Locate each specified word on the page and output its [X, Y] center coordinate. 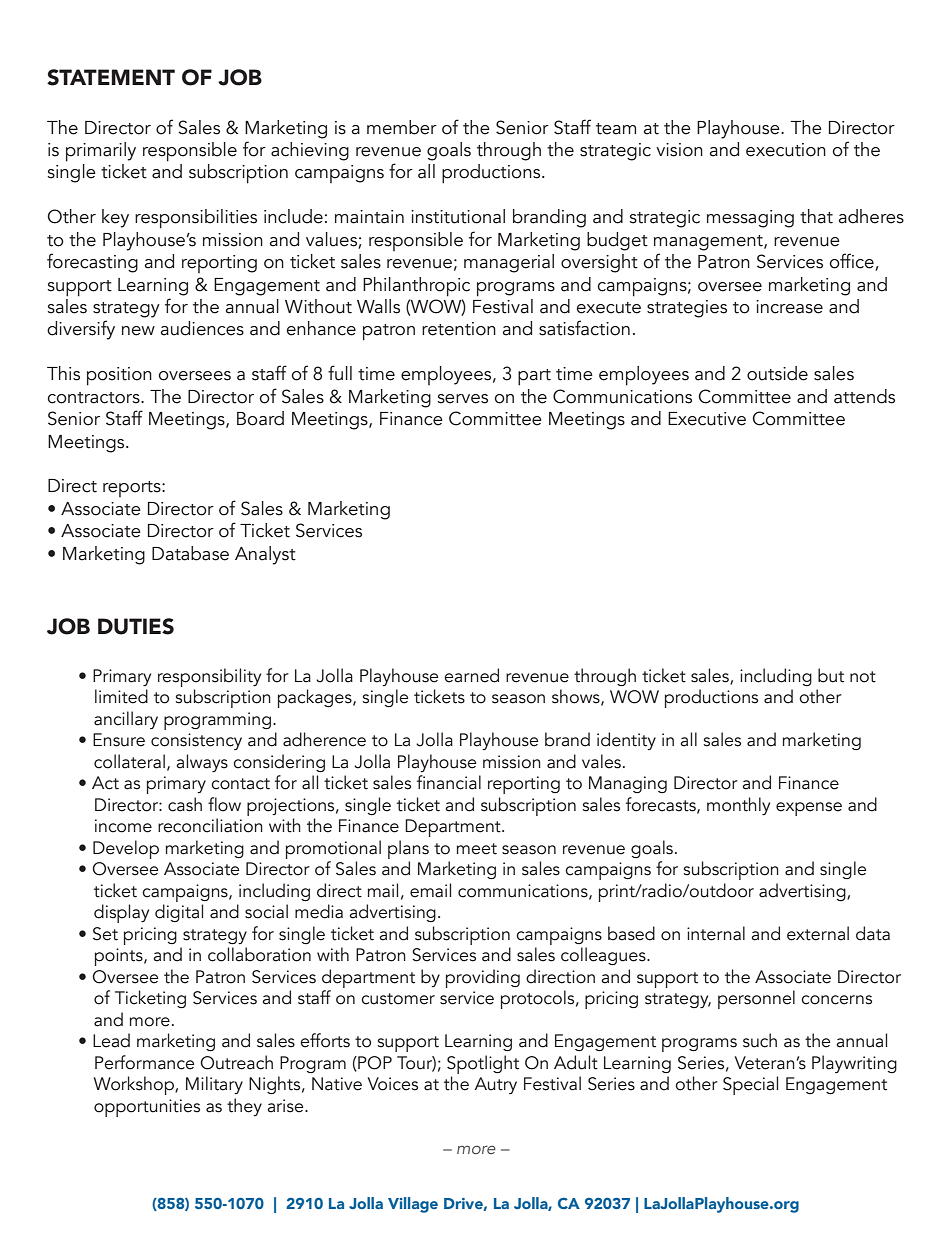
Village [413, 1205]
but [831, 675]
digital [179, 913]
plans [408, 849]
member [402, 127]
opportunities [147, 1108]
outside [777, 373]
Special [750, 1085]
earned [471, 675]
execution [786, 150]
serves [463, 399]
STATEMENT [111, 77]
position [119, 376]
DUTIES [136, 626]
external [818, 933]
